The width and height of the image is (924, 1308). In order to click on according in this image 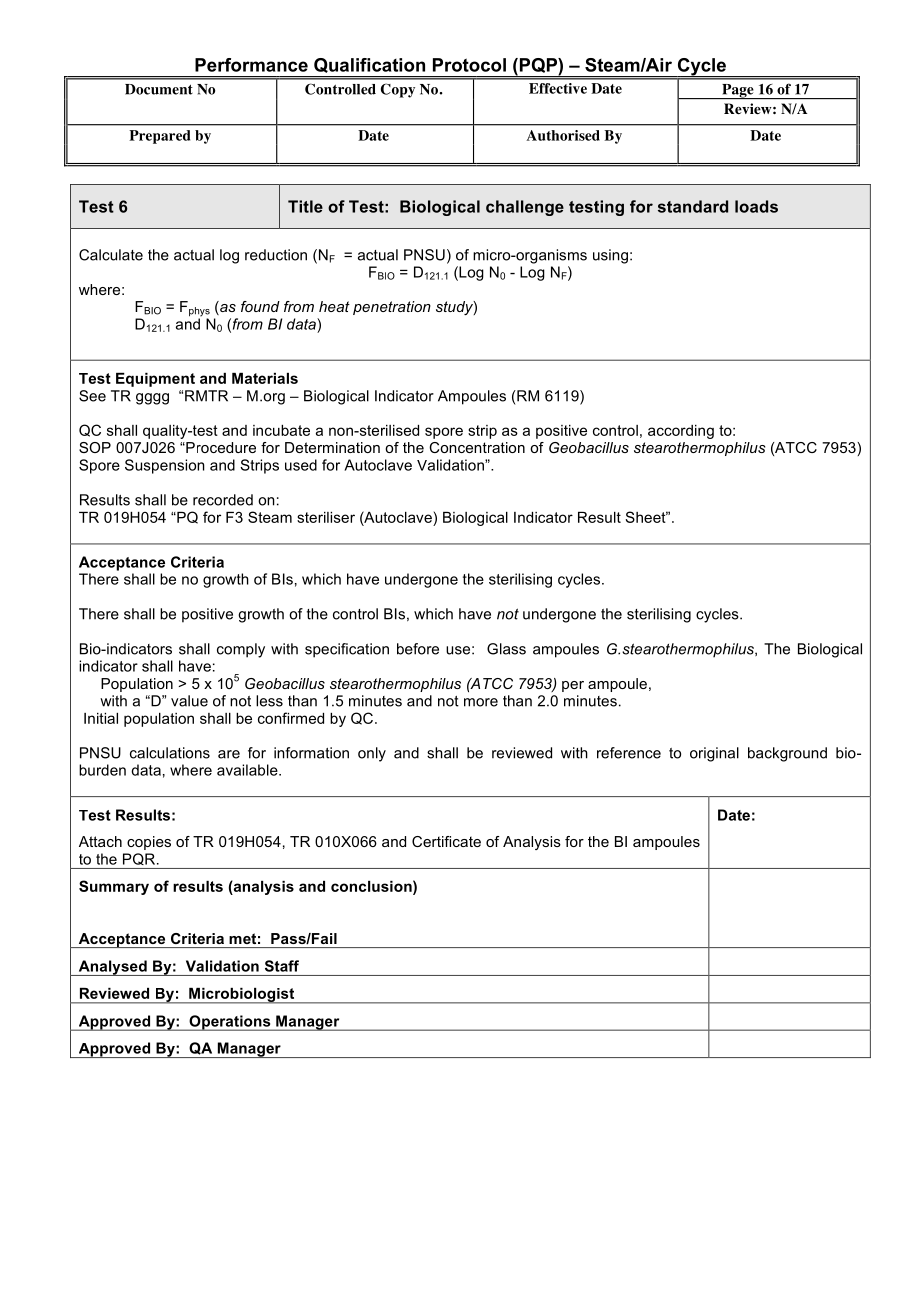, I will do `click(681, 432)`.
